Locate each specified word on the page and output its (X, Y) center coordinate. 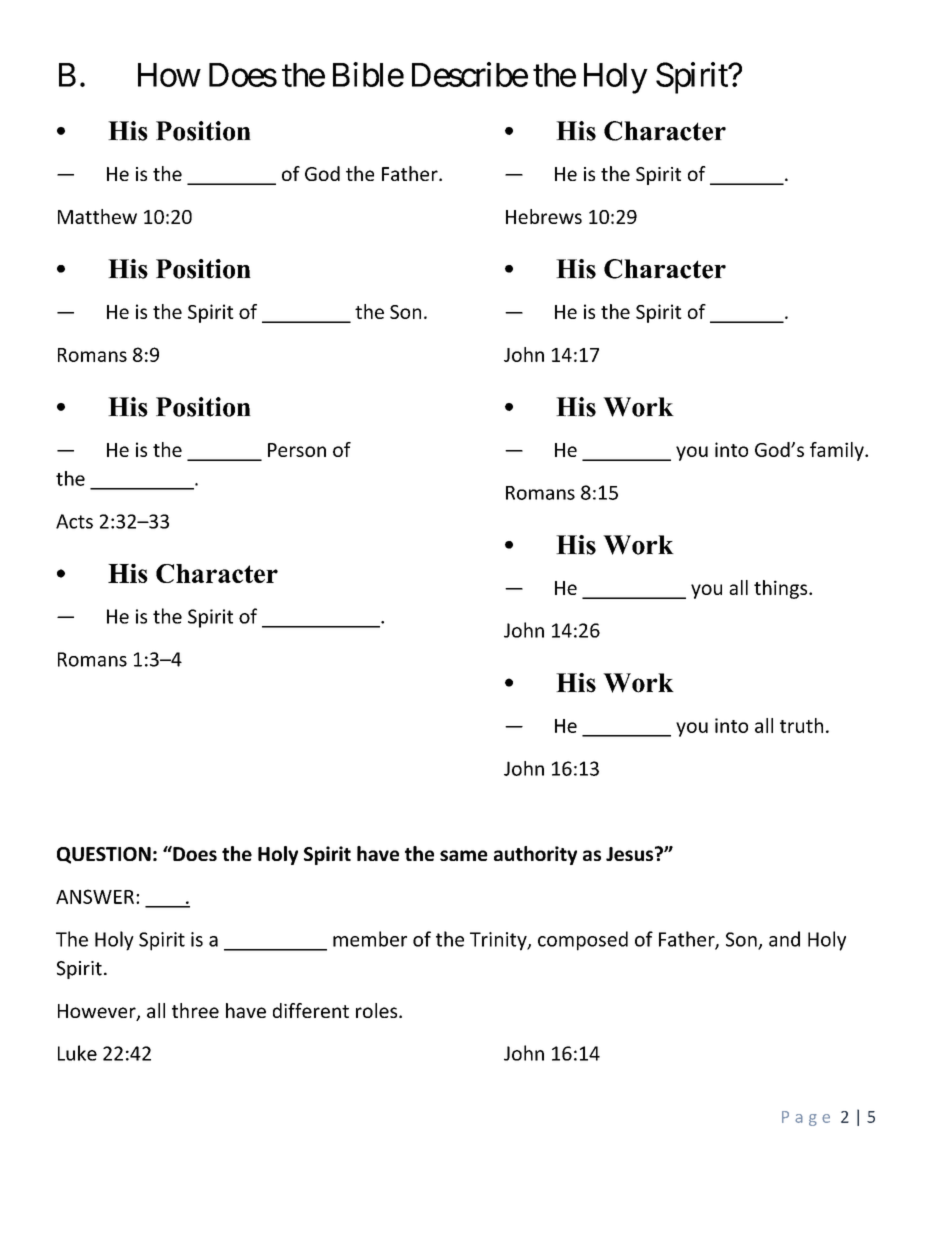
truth (801, 725)
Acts (74, 521)
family (838, 451)
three (195, 1010)
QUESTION (104, 855)
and (784, 939)
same (464, 855)
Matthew (97, 216)
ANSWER (95, 896)
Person (297, 450)
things (782, 589)
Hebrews (544, 216)
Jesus (631, 853)
